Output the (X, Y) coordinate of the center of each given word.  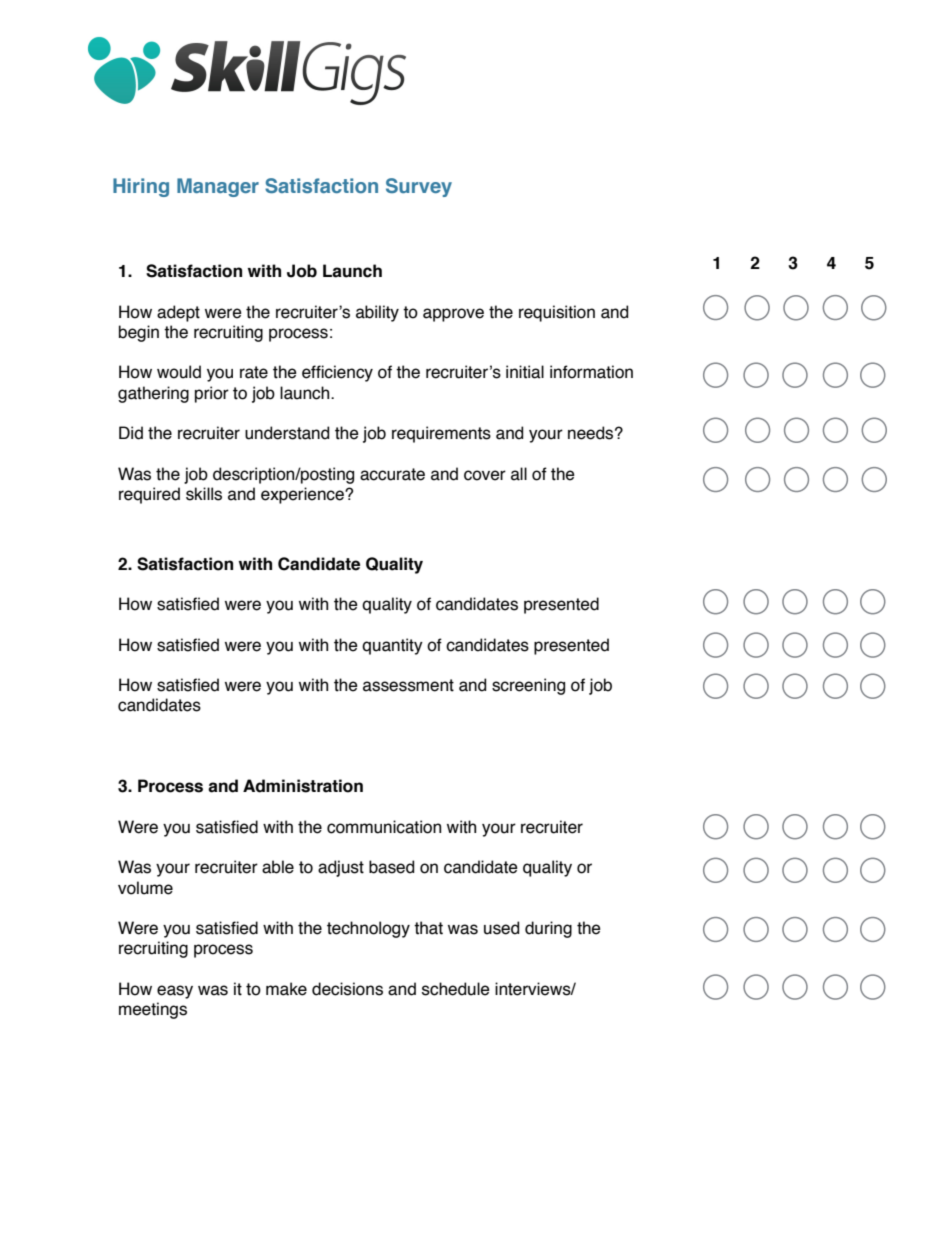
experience (303, 495)
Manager (218, 187)
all (519, 474)
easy (175, 992)
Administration (303, 786)
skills (204, 494)
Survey (419, 187)
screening (528, 686)
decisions (347, 989)
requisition (557, 313)
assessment (408, 685)
